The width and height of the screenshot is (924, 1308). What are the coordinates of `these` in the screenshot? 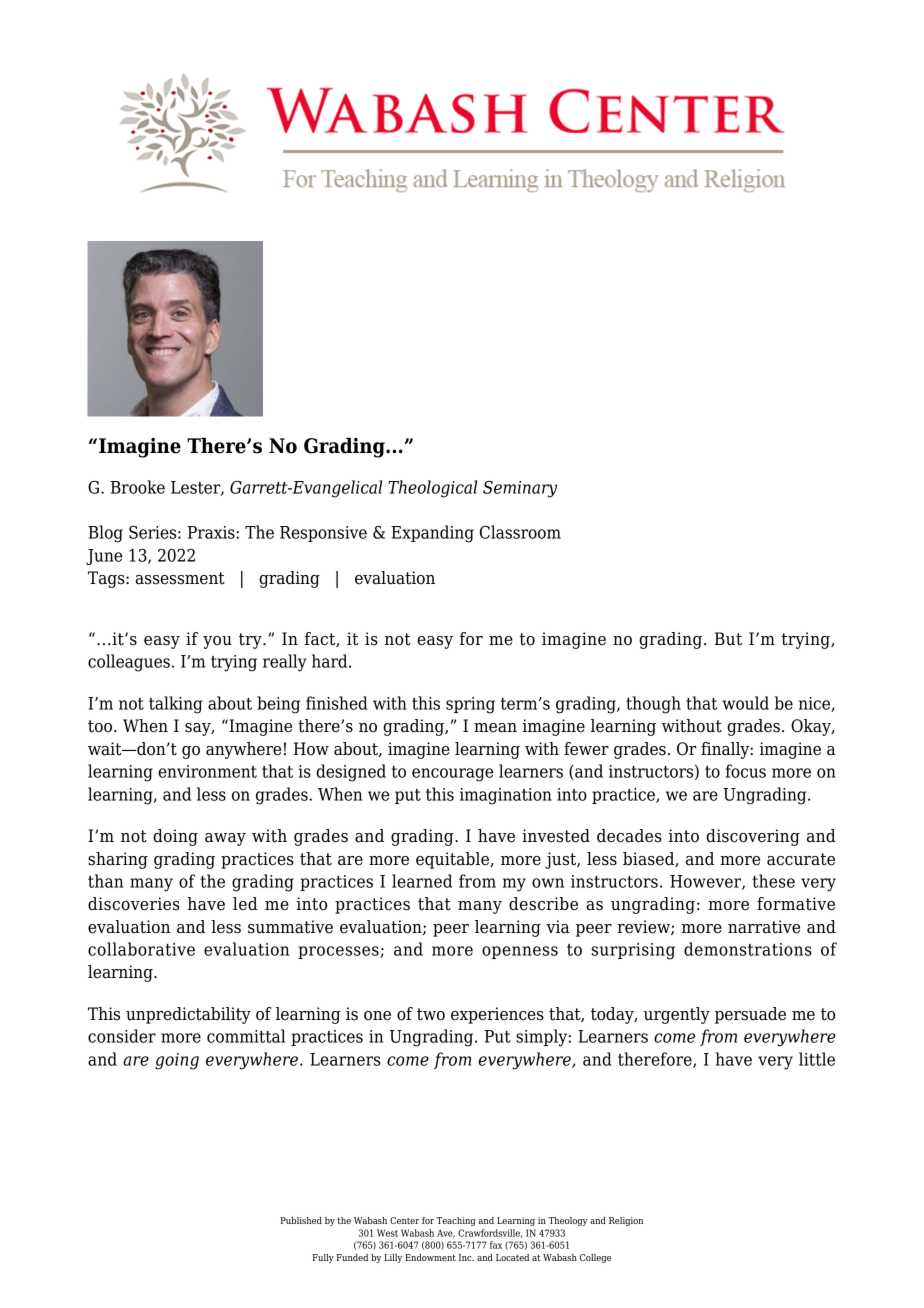 It's located at (773, 881).
